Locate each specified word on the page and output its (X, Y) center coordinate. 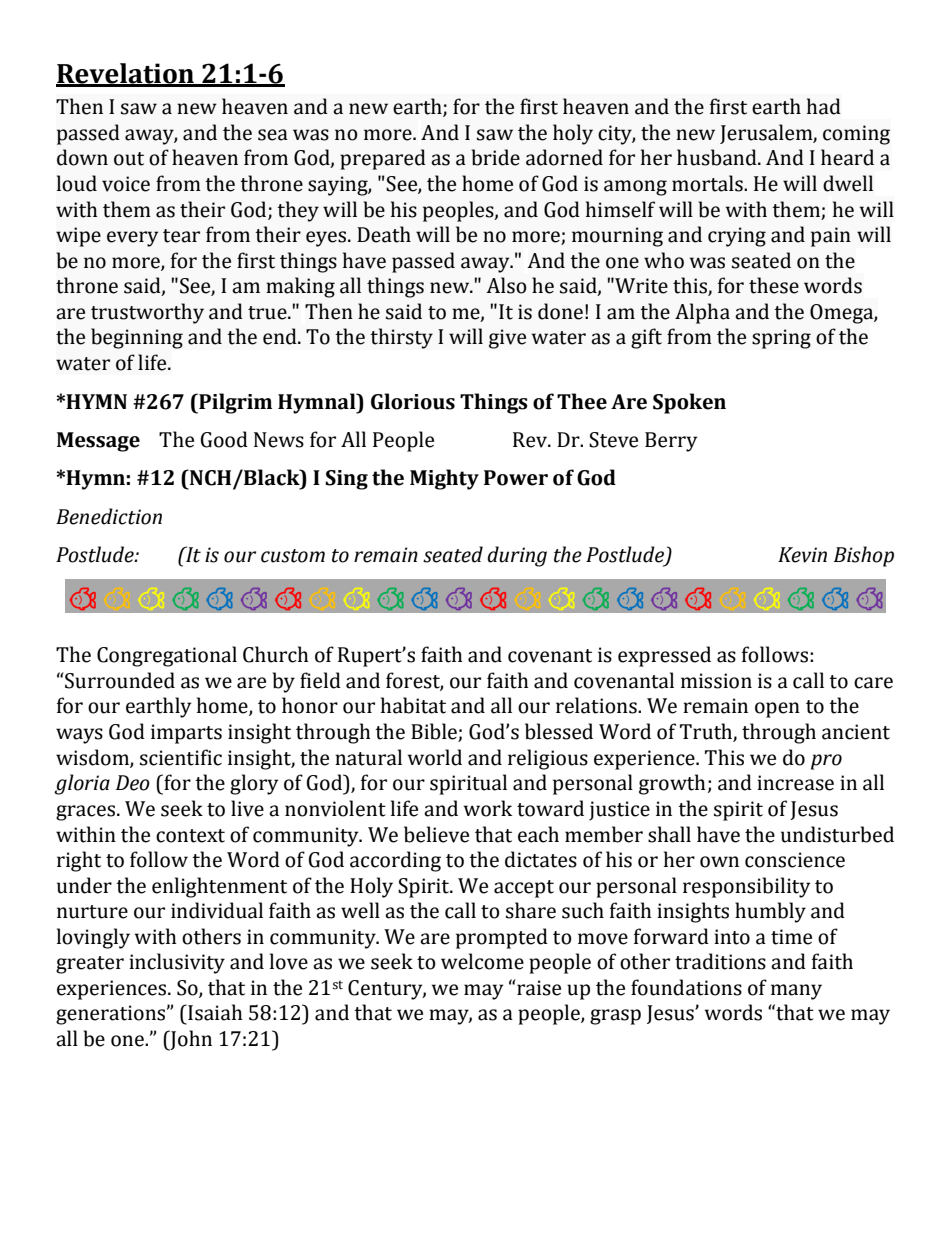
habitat (413, 705)
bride (496, 157)
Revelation (126, 74)
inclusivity (177, 963)
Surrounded (120, 680)
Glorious (413, 401)
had (824, 106)
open (777, 710)
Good (224, 439)
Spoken (689, 403)
